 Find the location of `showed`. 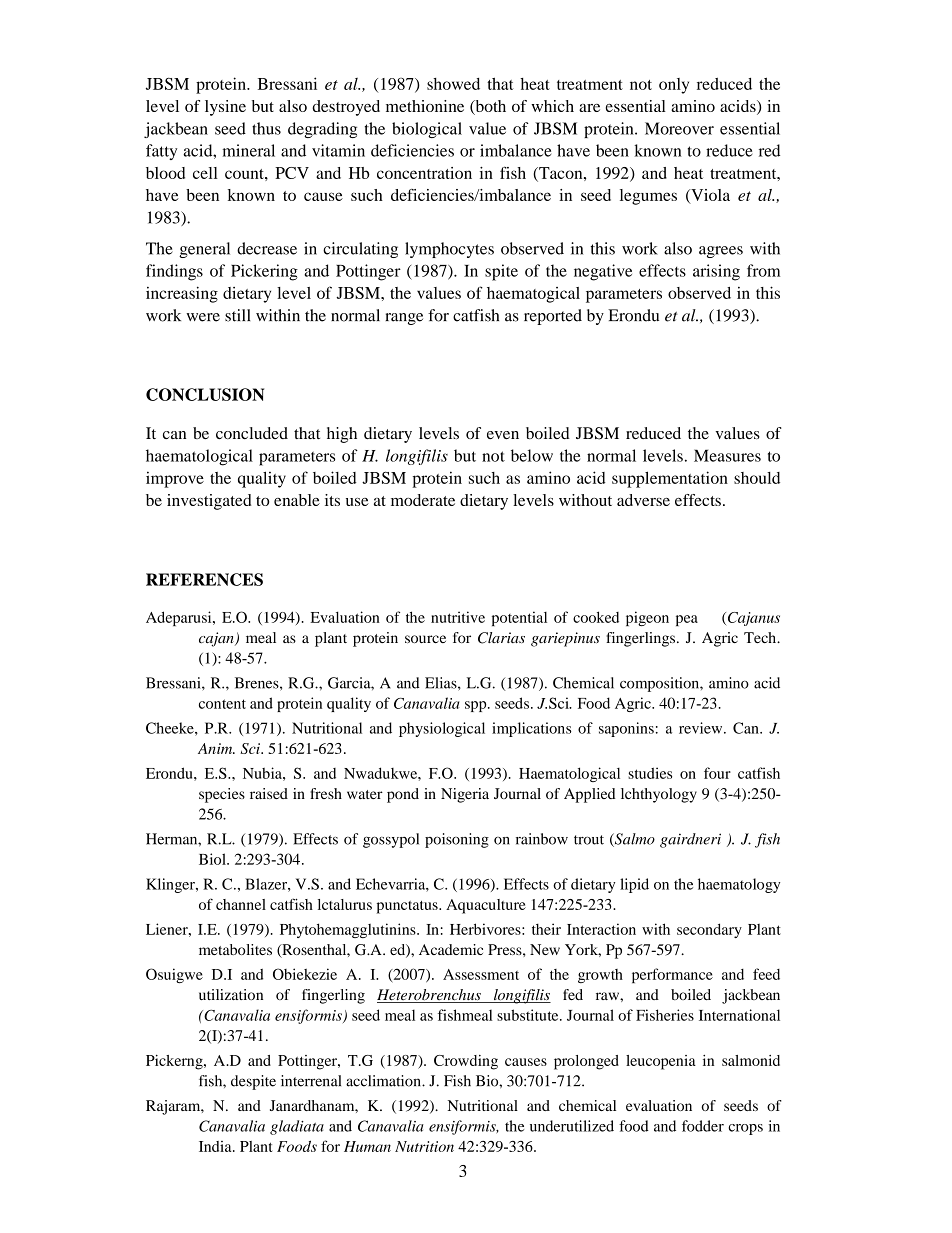

showed is located at coordinates (453, 84).
